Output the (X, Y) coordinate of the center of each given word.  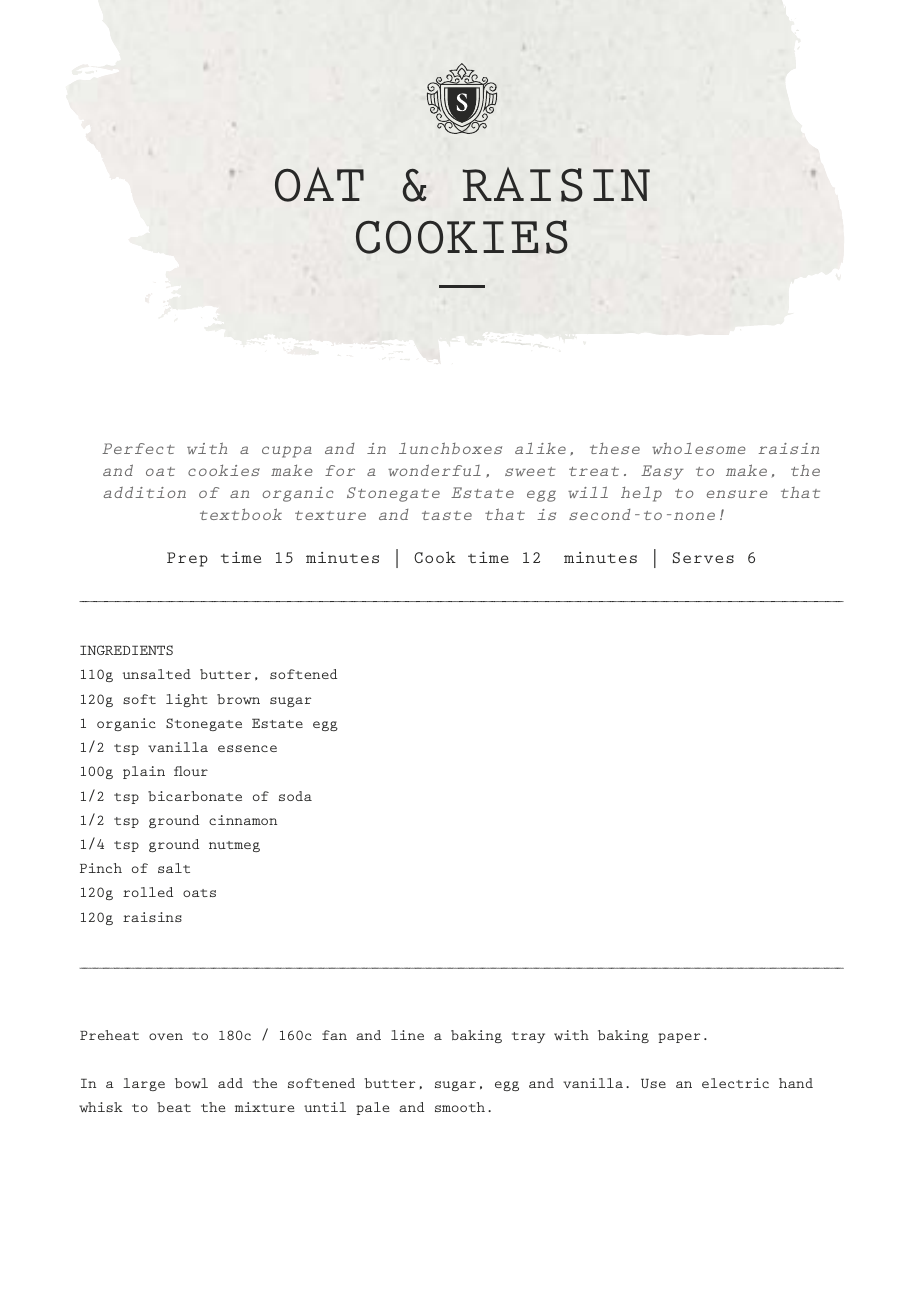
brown (238, 699)
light (187, 700)
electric (735, 1083)
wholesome (699, 448)
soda (295, 796)
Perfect (138, 448)
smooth (460, 1107)
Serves (703, 557)
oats (199, 893)
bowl (191, 1083)
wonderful (434, 470)
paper (679, 1038)
